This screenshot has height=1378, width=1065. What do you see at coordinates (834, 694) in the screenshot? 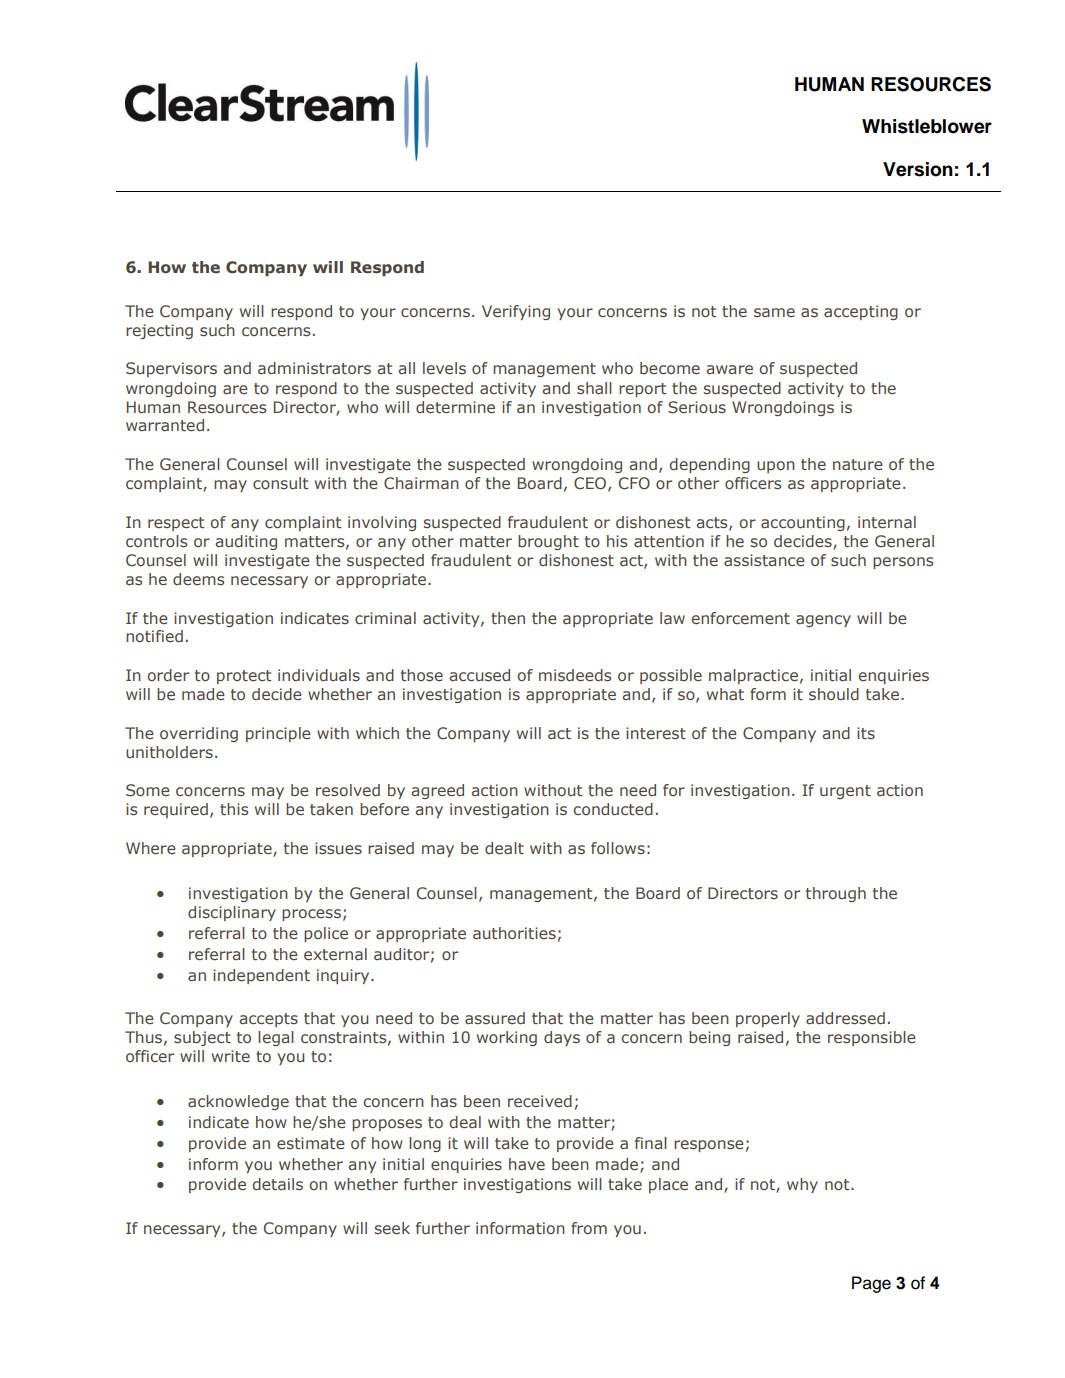
I see `should` at bounding box center [834, 694].
